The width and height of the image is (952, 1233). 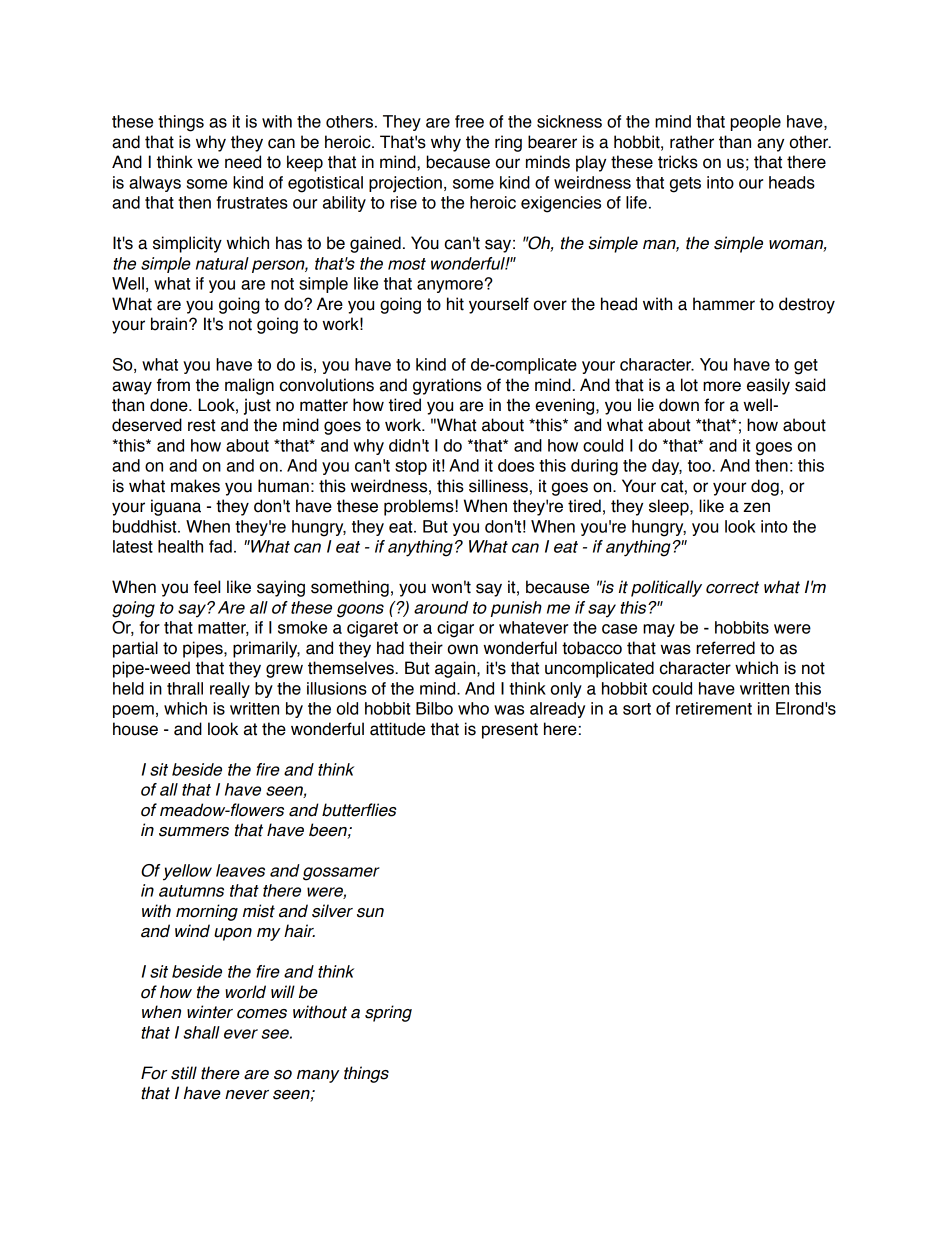 What do you see at coordinates (370, 913) in the image?
I see `sun` at bounding box center [370, 913].
